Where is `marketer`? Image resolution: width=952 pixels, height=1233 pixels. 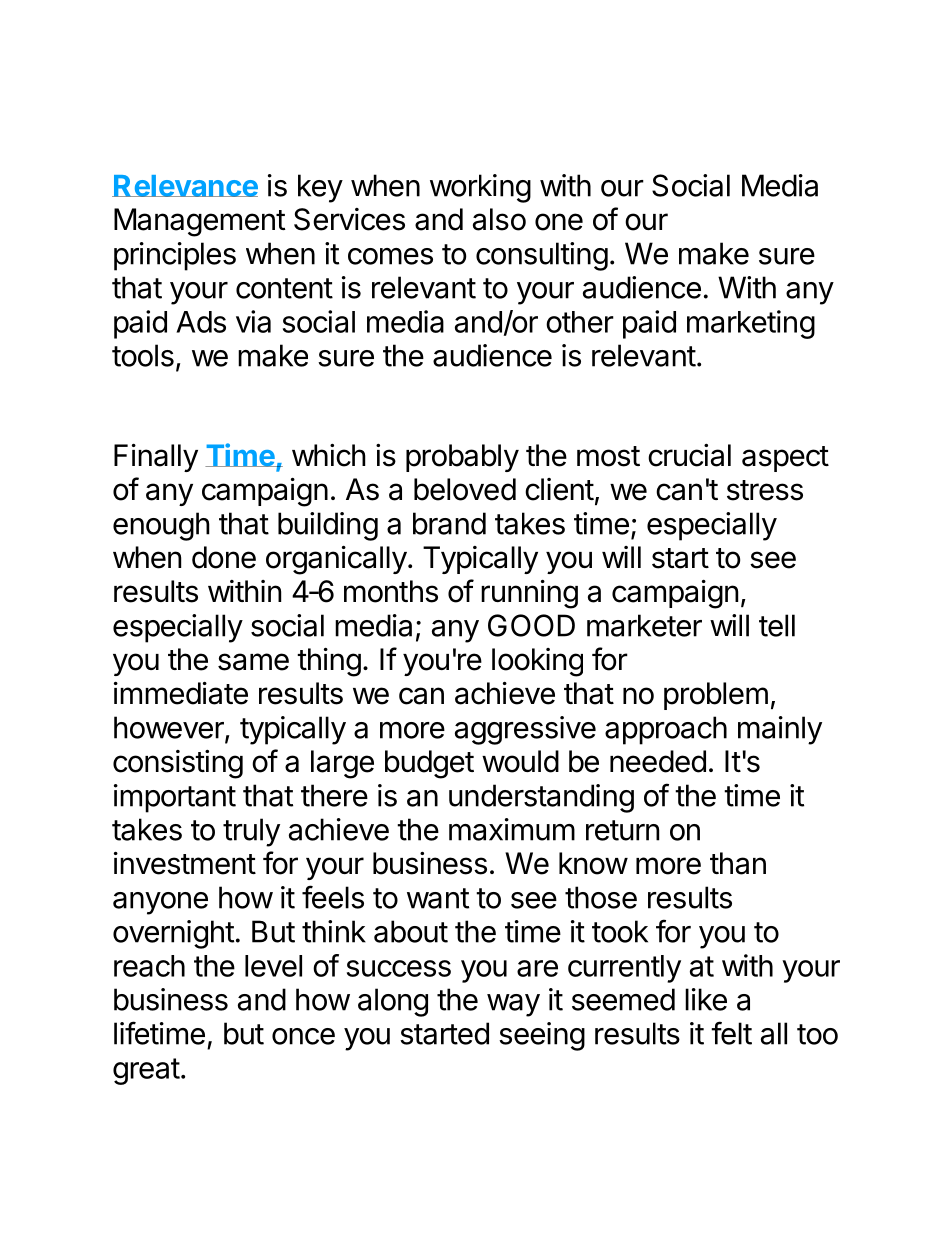 marketer is located at coordinates (644, 625).
